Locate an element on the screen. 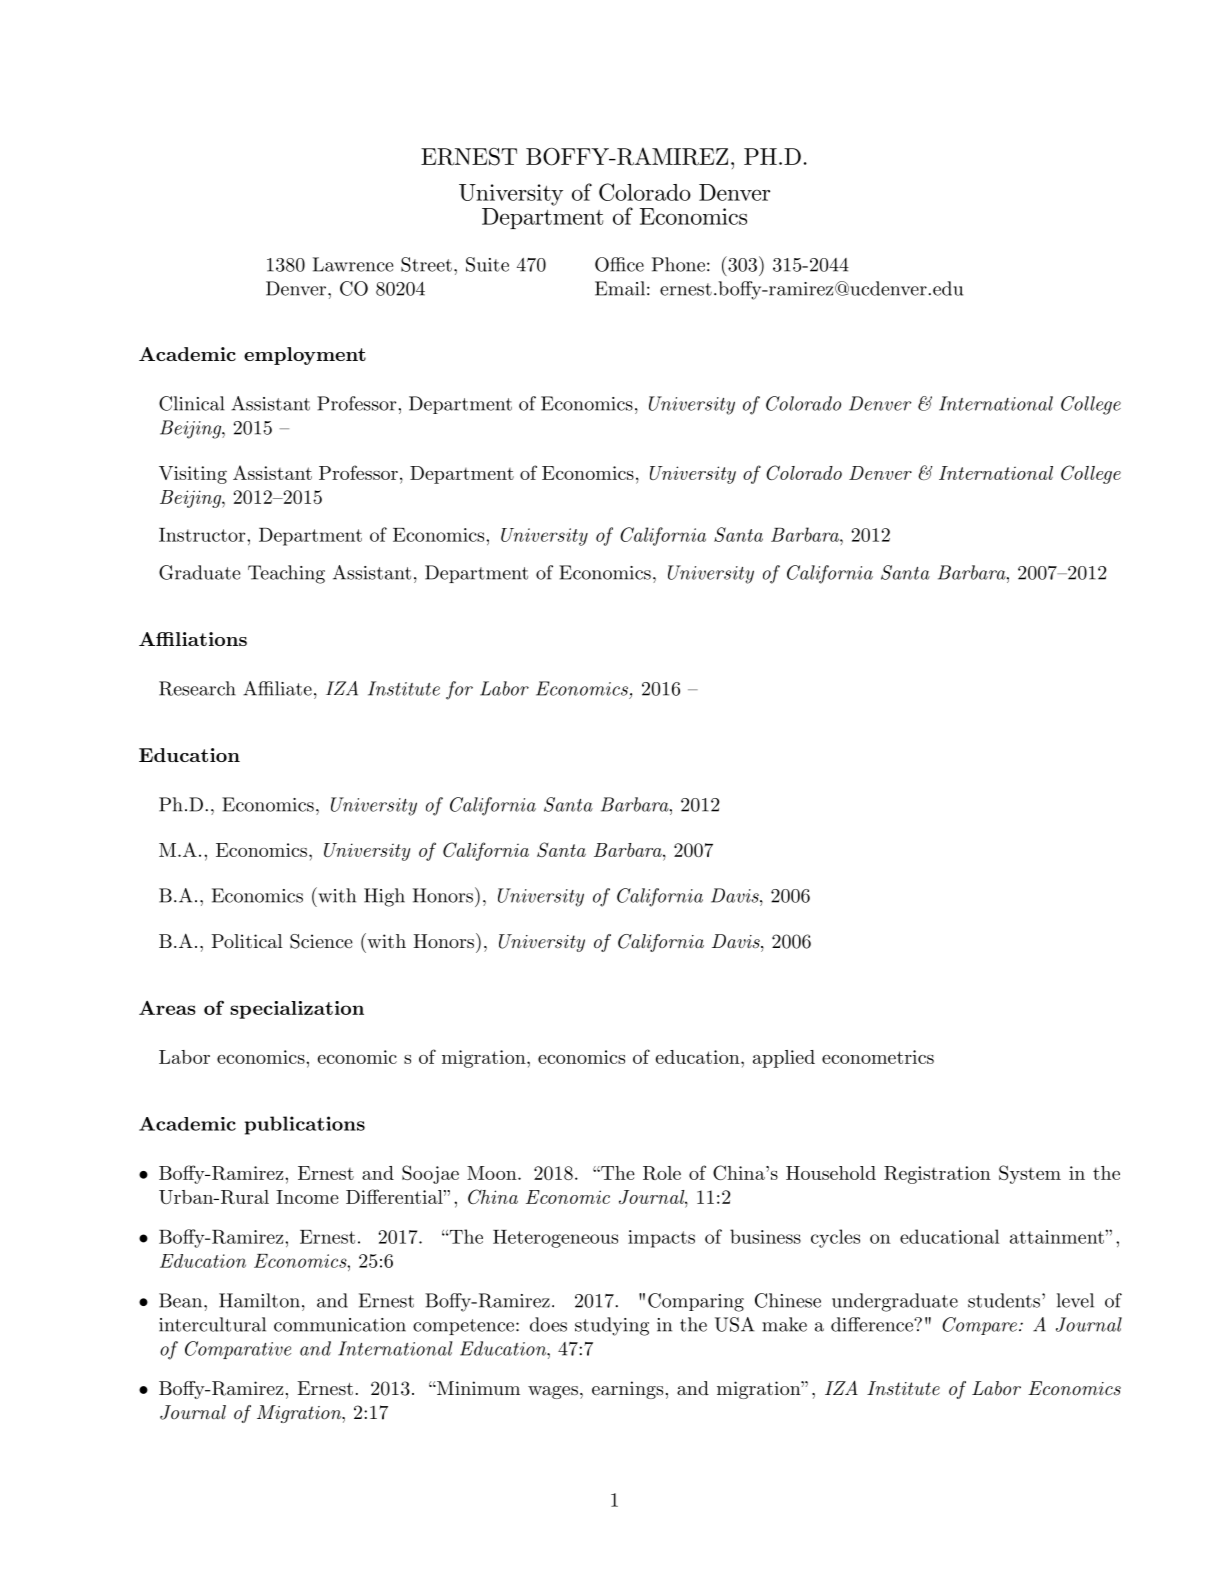  Suite is located at coordinates (487, 264).
